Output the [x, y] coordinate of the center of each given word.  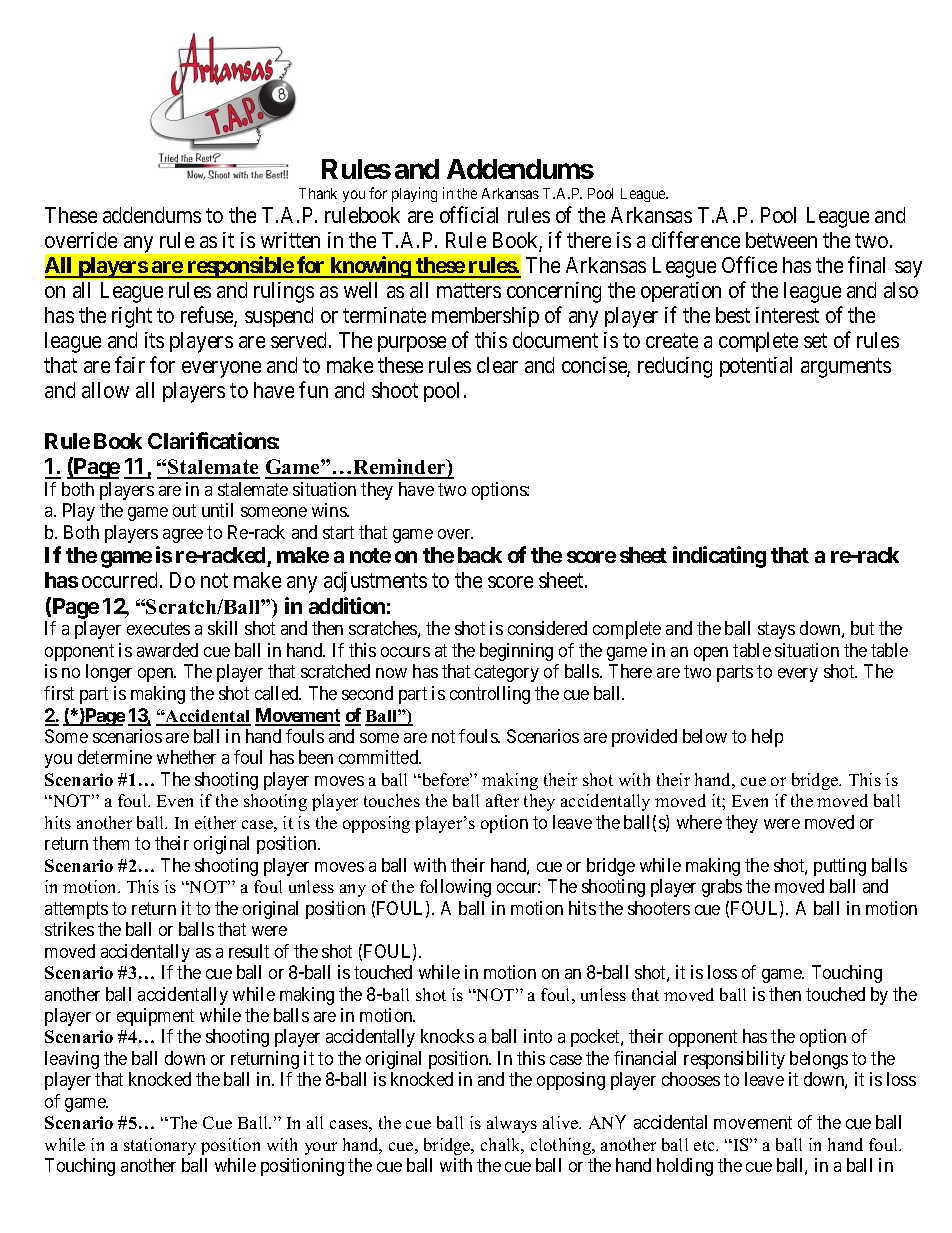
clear [497, 365]
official [469, 214]
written [290, 240]
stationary [160, 1146]
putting [840, 867]
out [184, 510]
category [507, 674]
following [455, 888]
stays [776, 631]
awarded [167, 650]
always [512, 1124]
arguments [846, 368]
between [781, 240]
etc [706, 1145]
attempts [76, 910]
